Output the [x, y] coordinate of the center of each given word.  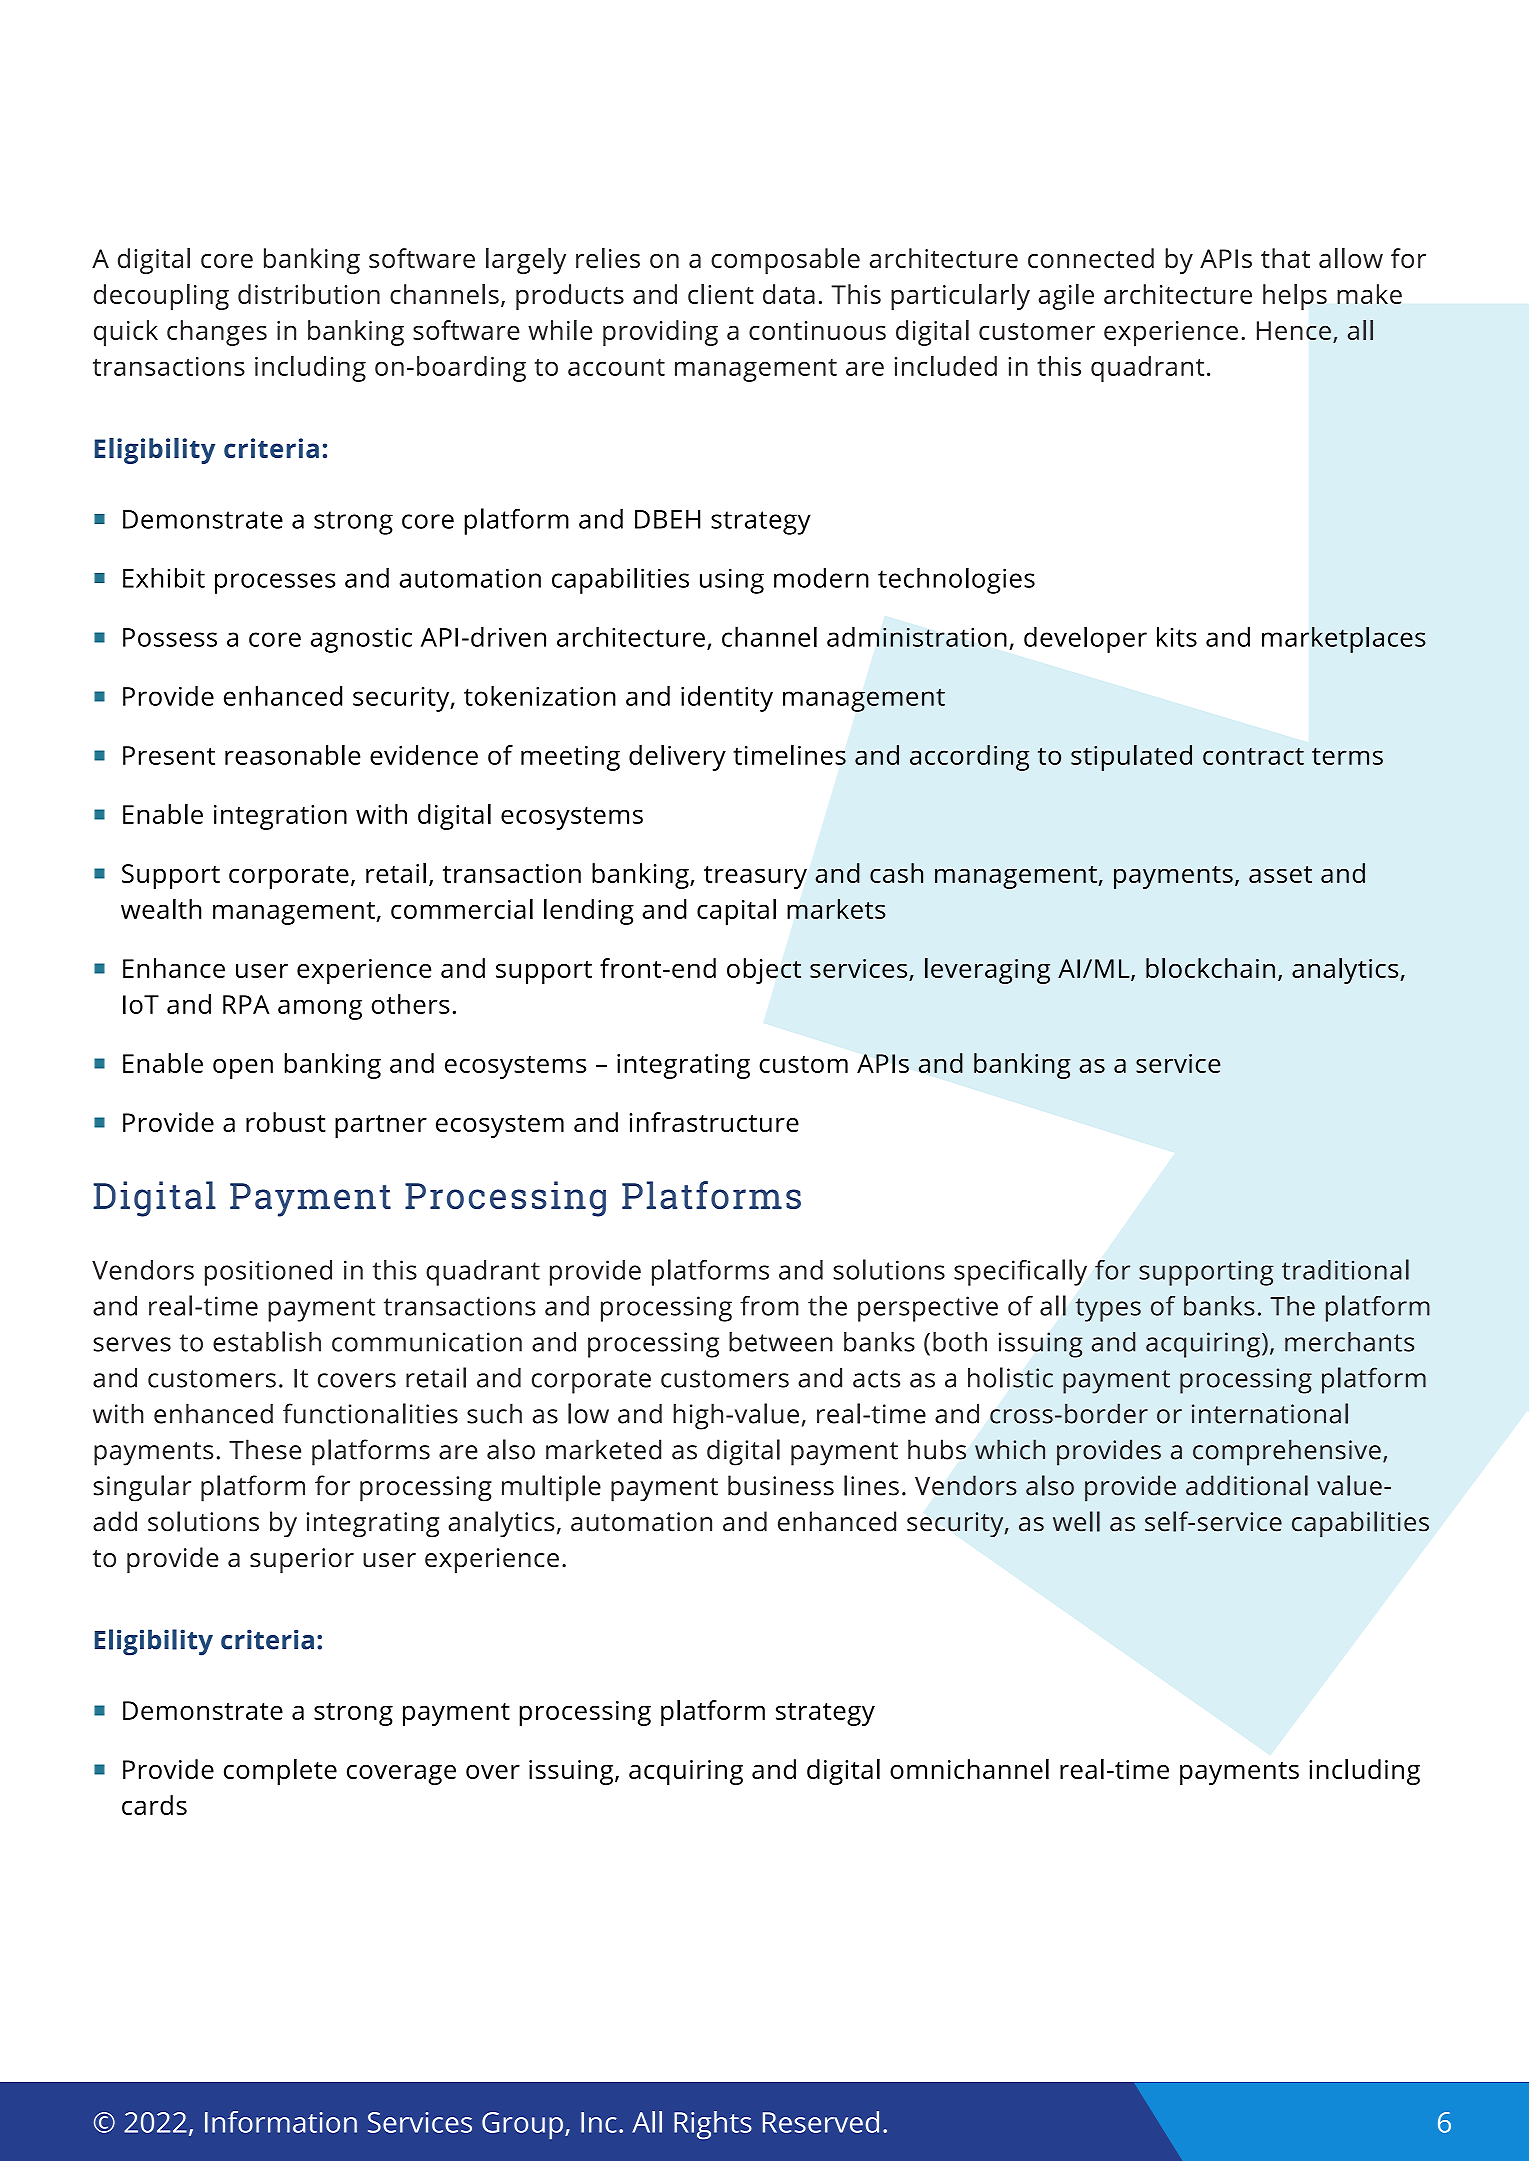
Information [281, 2122]
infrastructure [714, 1122]
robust [286, 1122]
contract [1253, 756]
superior [302, 1560]
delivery [677, 758]
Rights [713, 2125]
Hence [1294, 330]
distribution [309, 294]
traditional [1345, 1269]
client [721, 294]
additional [1247, 1485]
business [781, 1485]
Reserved [821, 2122]
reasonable [292, 755]
